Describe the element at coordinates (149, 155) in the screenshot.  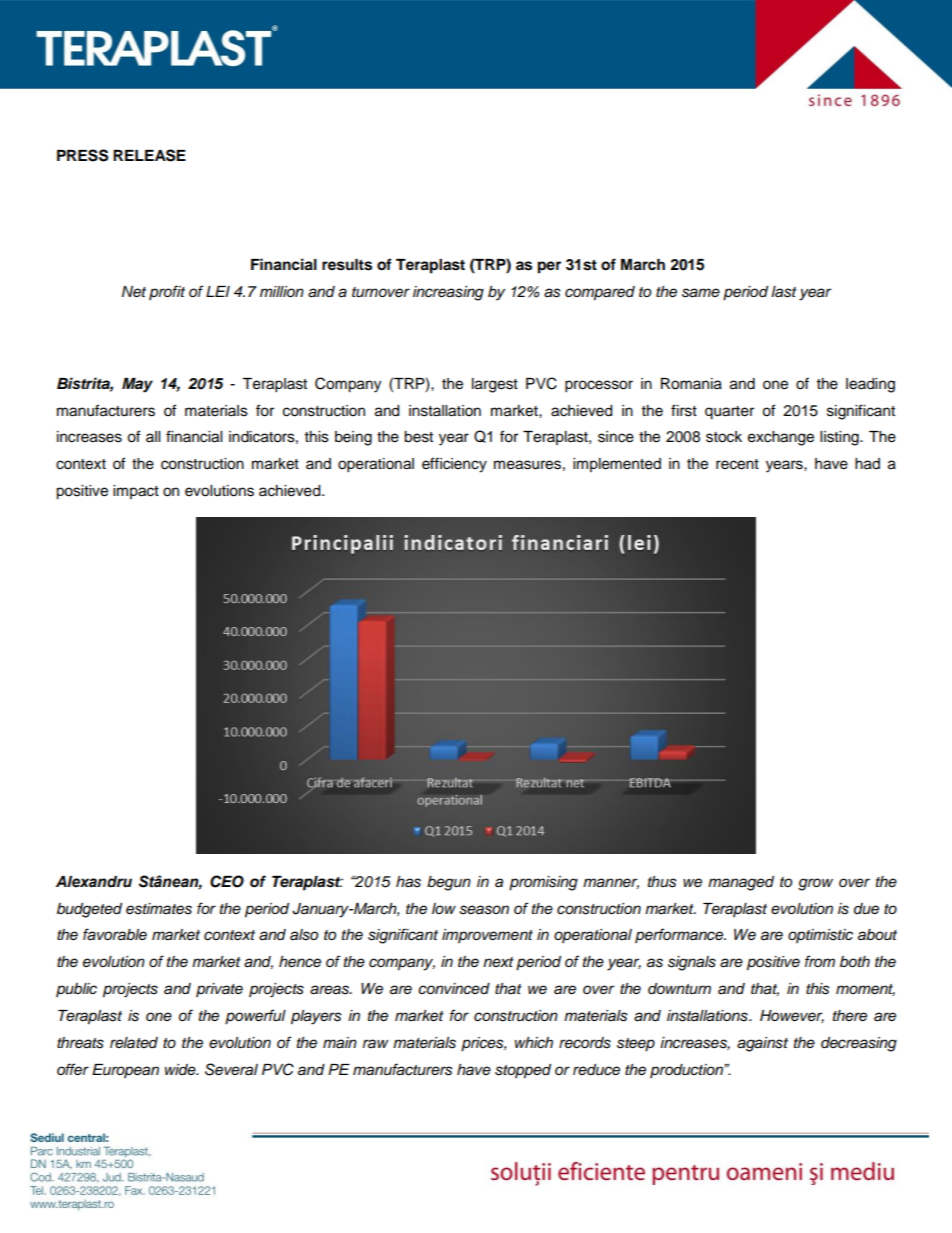
I see `RELEASE` at that location.
